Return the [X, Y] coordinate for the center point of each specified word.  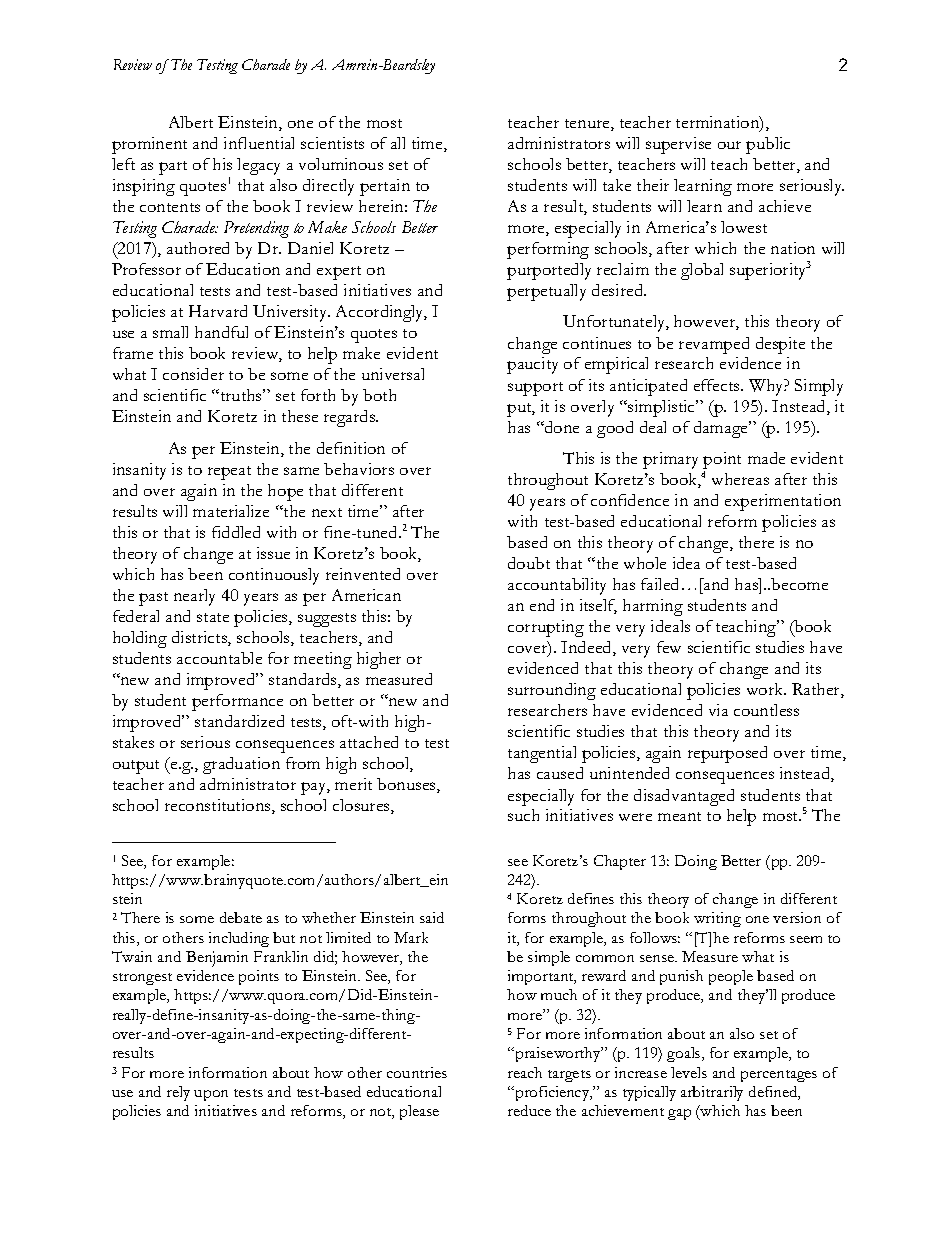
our [729, 145]
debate [241, 917]
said [432, 917]
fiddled [236, 532]
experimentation [783, 502]
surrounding [552, 691]
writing [717, 919]
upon [211, 1095]
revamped [714, 345]
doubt [529, 563]
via [718, 710]
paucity [532, 365]
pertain [385, 187]
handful [221, 332]
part [173, 168]
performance [237, 702]
